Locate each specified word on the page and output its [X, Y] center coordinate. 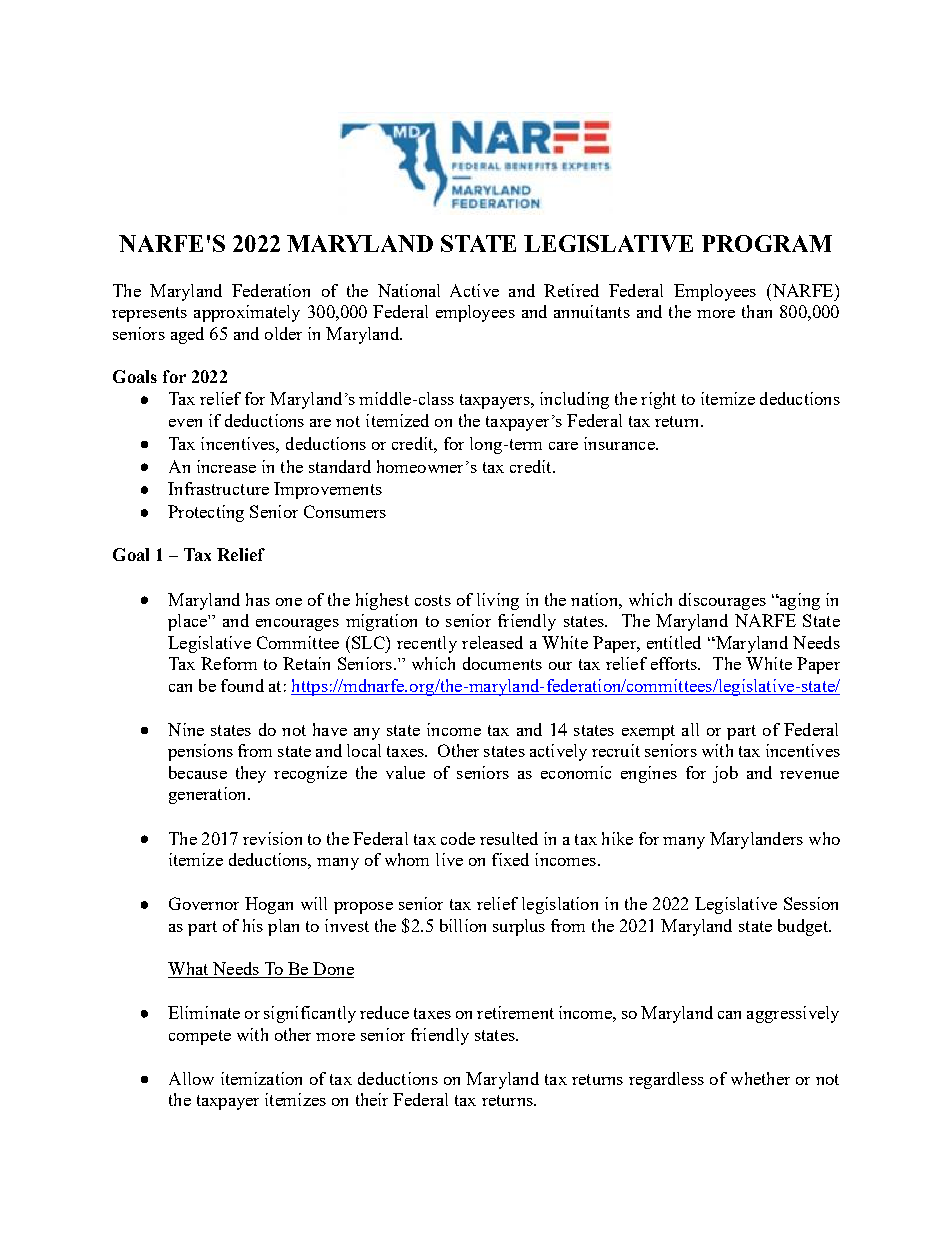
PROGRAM [767, 243]
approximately [247, 313]
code [458, 838]
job [725, 774]
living [498, 601]
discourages [722, 601]
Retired [571, 290]
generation [209, 795]
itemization [261, 1078]
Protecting [206, 513]
